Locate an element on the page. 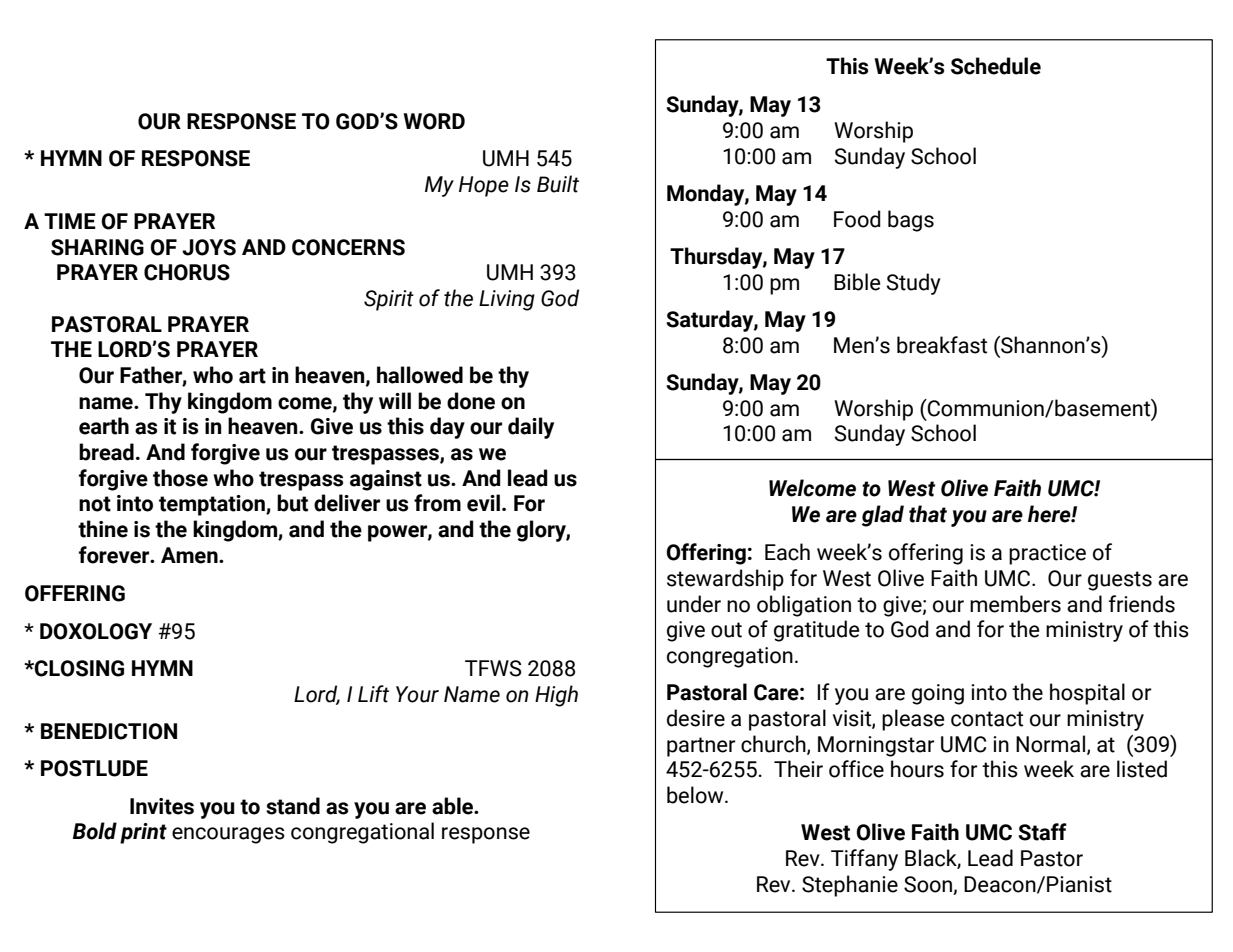 This page has height=952, width=1233. Schedule is located at coordinates (996, 66).
